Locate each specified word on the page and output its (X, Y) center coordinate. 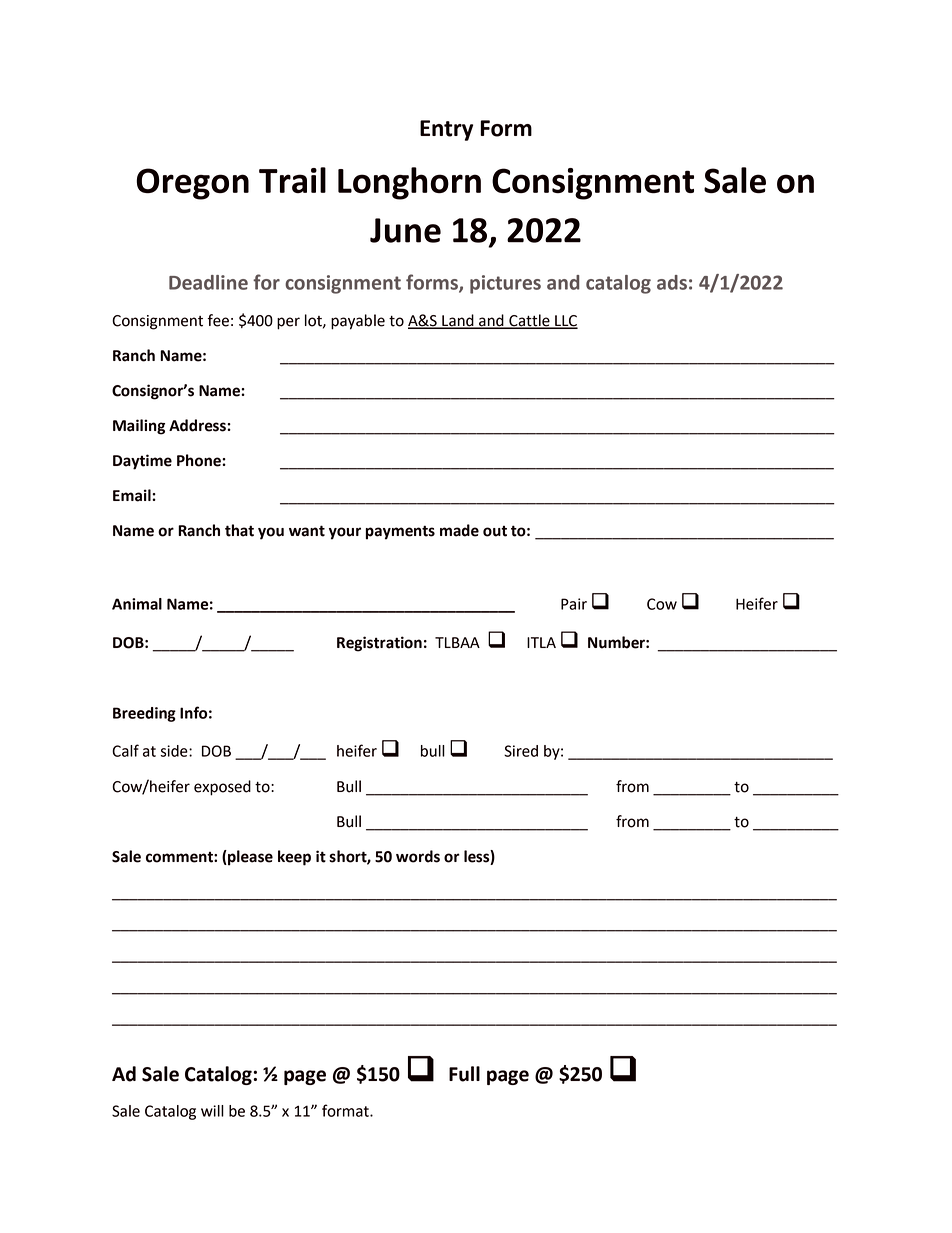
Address (198, 425)
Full (464, 1074)
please (249, 858)
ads (672, 282)
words (418, 856)
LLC (565, 321)
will (212, 1111)
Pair (574, 604)
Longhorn (409, 183)
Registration (379, 644)
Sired (521, 751)
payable (358, 322)
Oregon (192, 184)
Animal (137, 604)
